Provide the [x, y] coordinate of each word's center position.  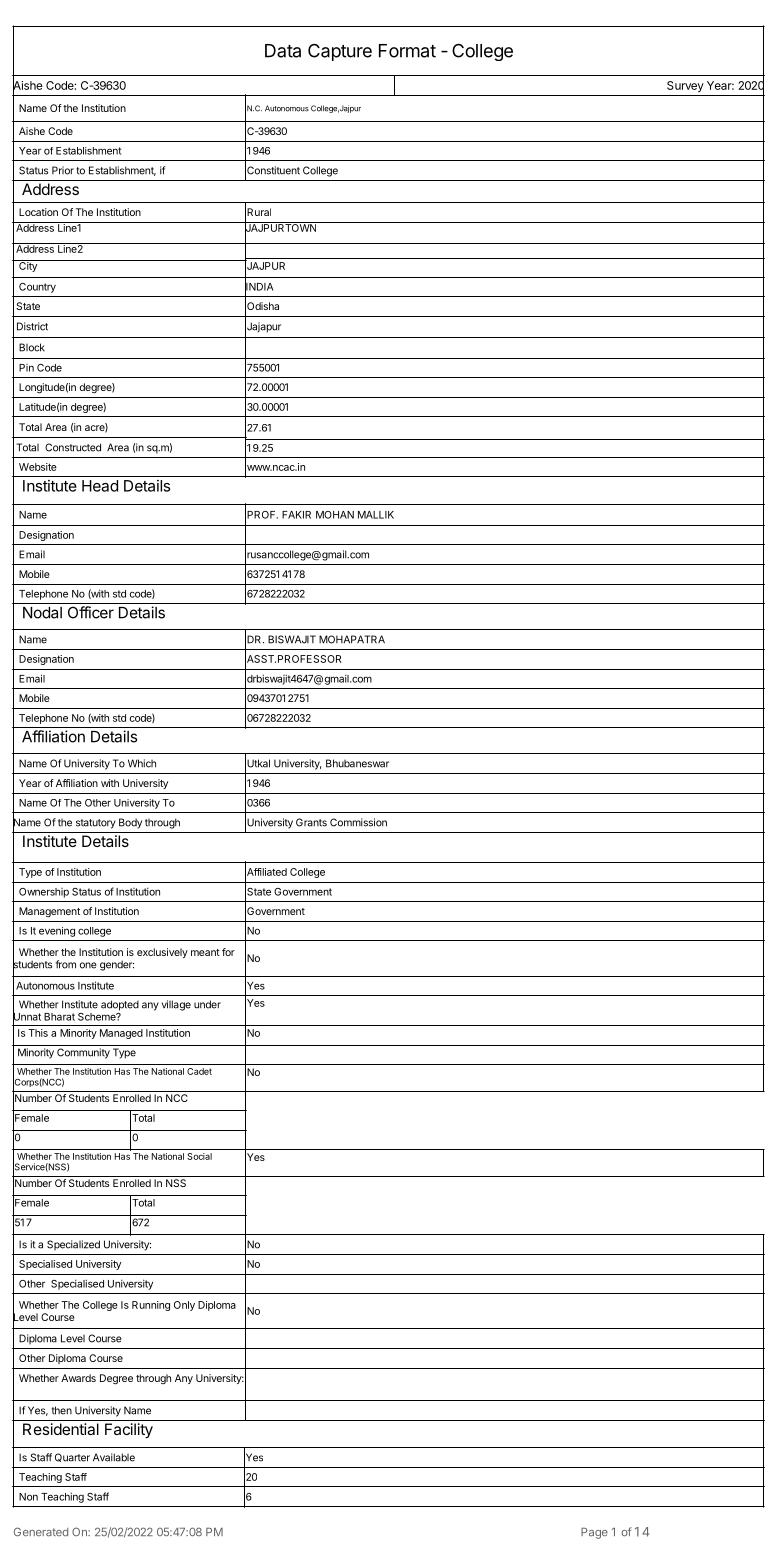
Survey [685, 86]
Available [114, 1457]
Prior [63, 170]
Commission [358, 822]
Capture [340, 52]
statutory [96, 824]
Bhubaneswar [357, 763]
